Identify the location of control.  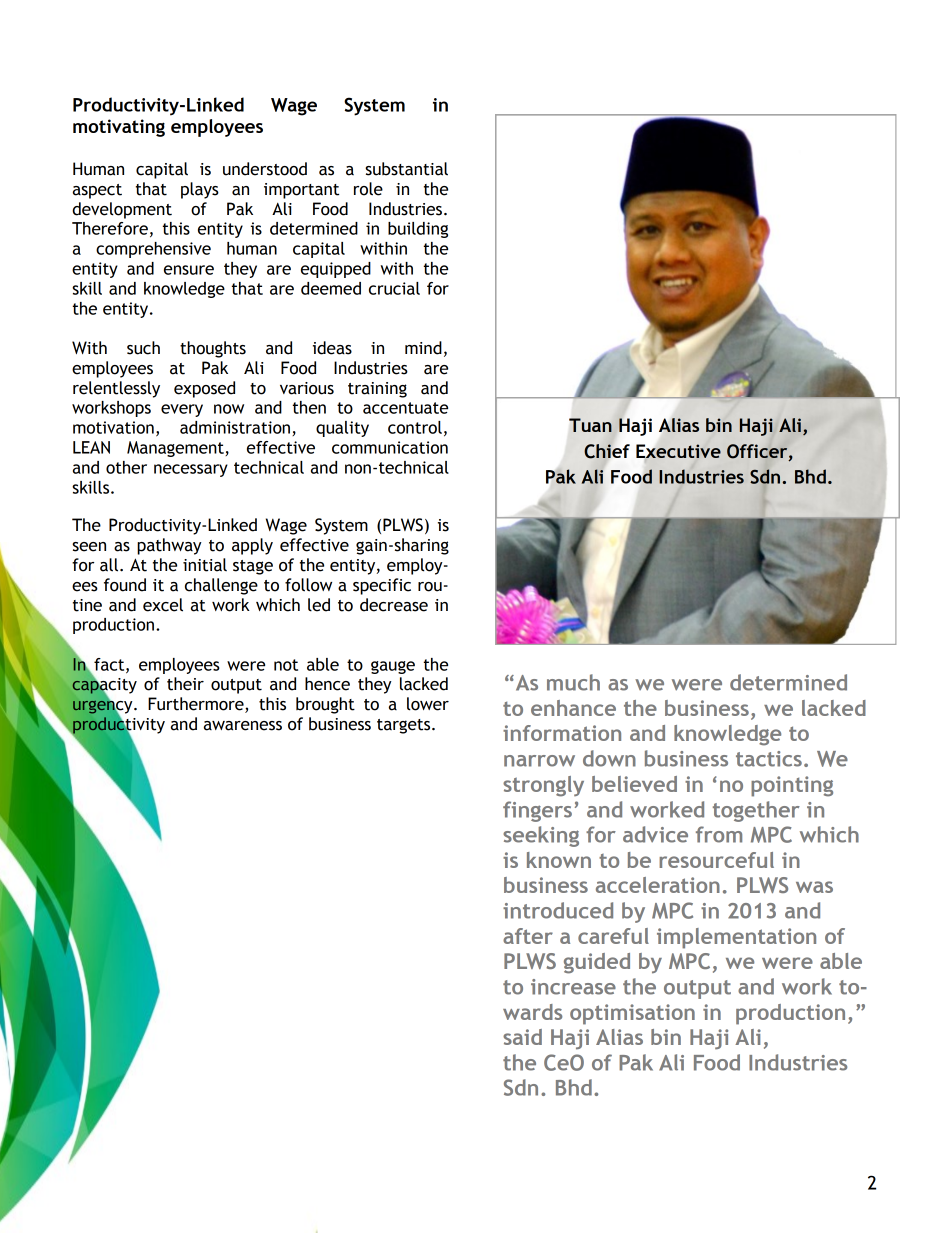
(415, 427).
